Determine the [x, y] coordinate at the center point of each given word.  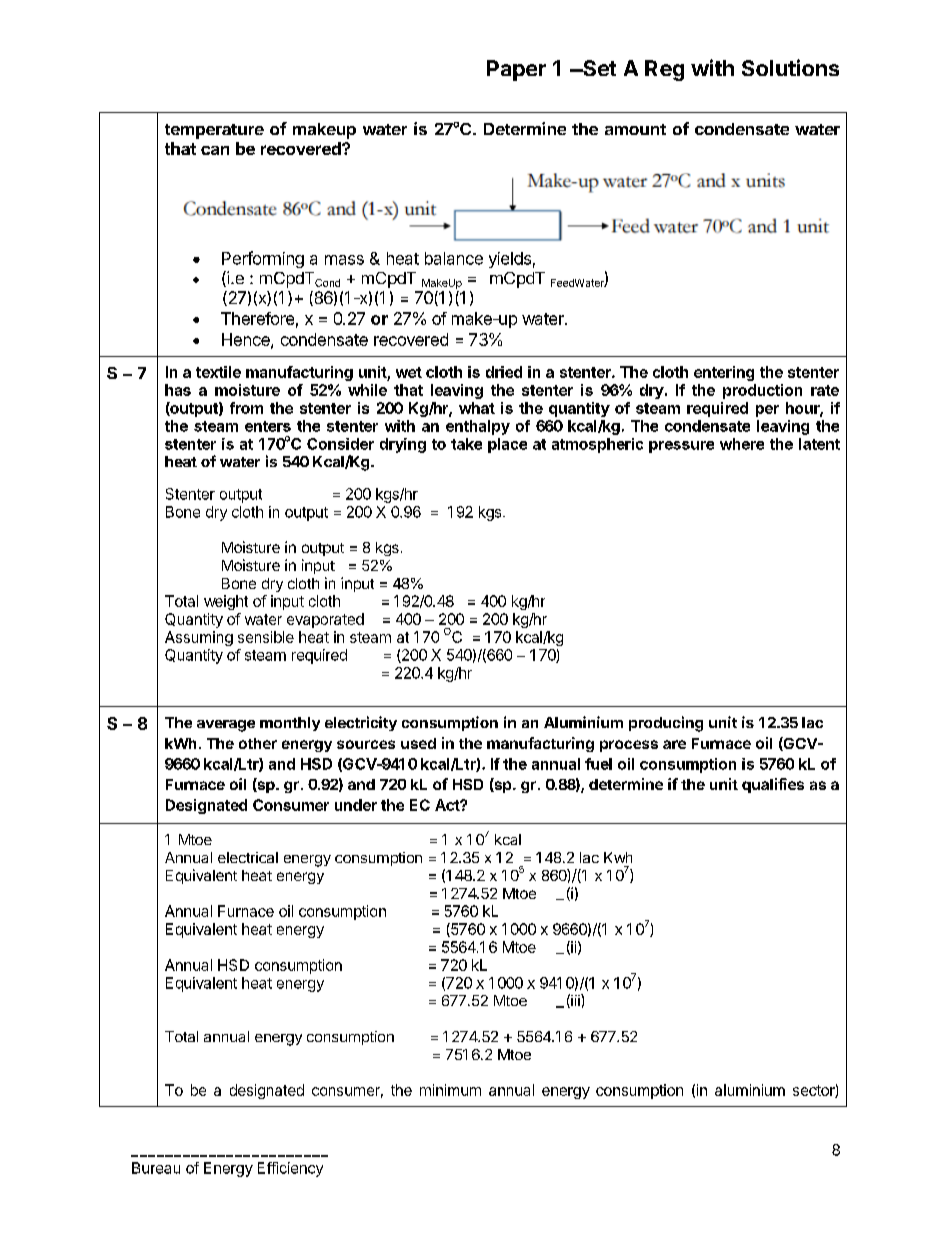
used [418, 743]
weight [226, 602]
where [742, 444]
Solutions [790, 67]
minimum [450, 1090]
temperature [214, 131]
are [674, 744]
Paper [516, 70]
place [507, 445]
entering [724, 373]
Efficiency [290, 1169]
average [226, 726]
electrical [248, 857]
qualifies [773, 785]
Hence [247, 340]
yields [510, 260]
